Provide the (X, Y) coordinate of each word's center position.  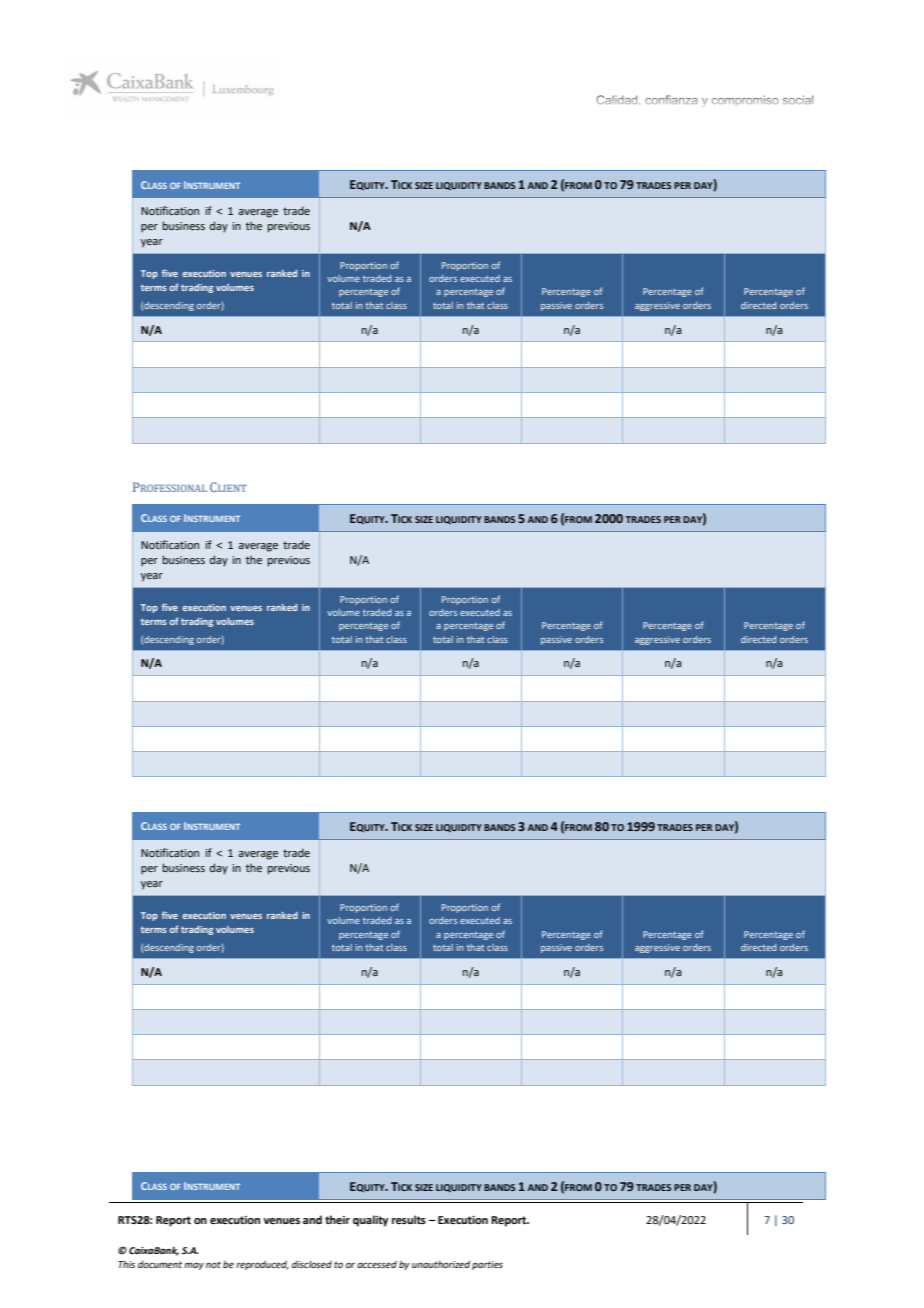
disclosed (312, 1264)
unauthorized (441, 1264)
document (160, 1264)
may (194, 1266)
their (337, 1219)
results (409, 1219)
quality (370, 1221)
